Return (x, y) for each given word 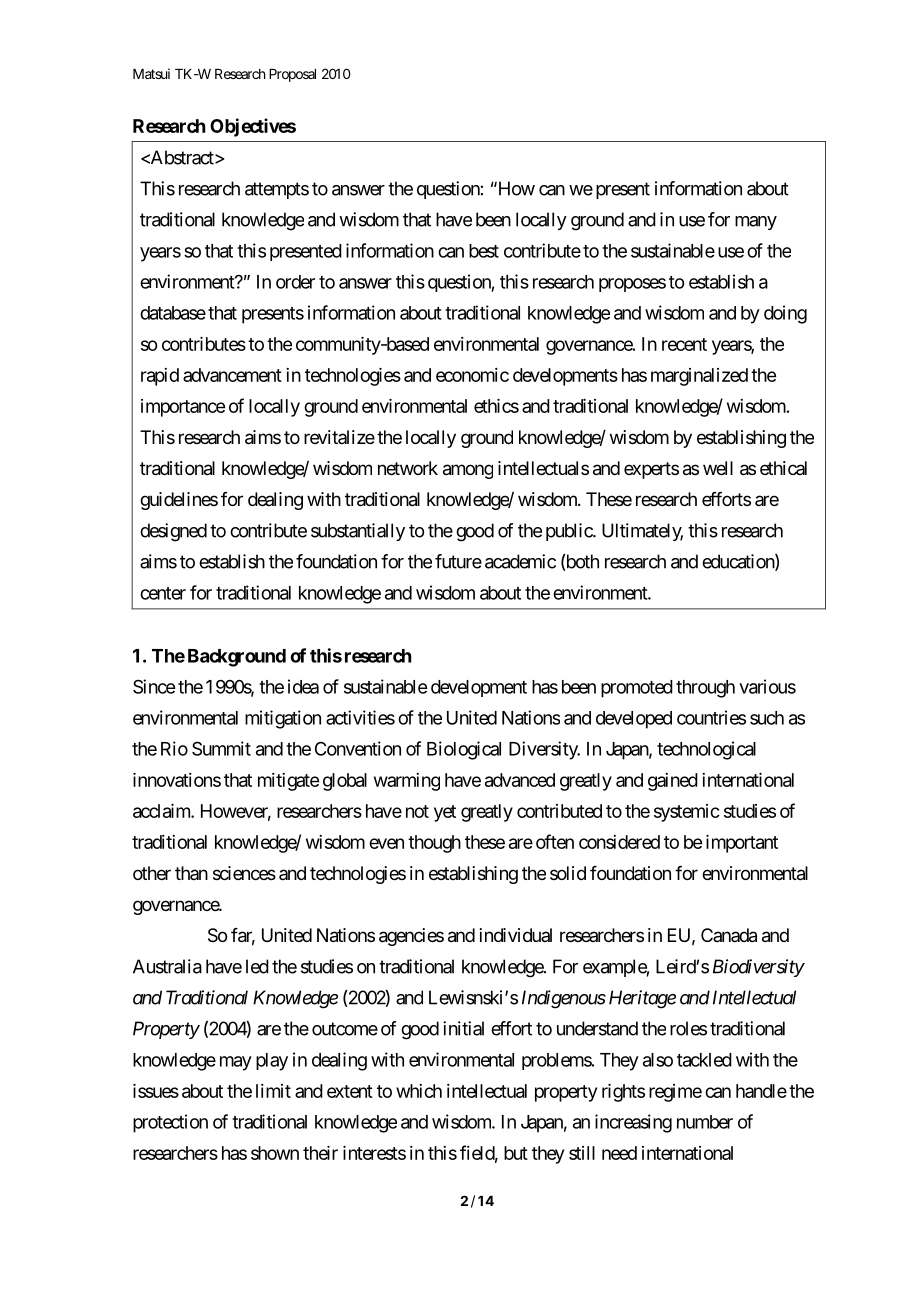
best (484, 251)
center (163, 593)
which (419, 1091)
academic (520, 561)
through (705, 689)
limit (273, 1091)
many (756, 223)
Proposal (292, 75)
